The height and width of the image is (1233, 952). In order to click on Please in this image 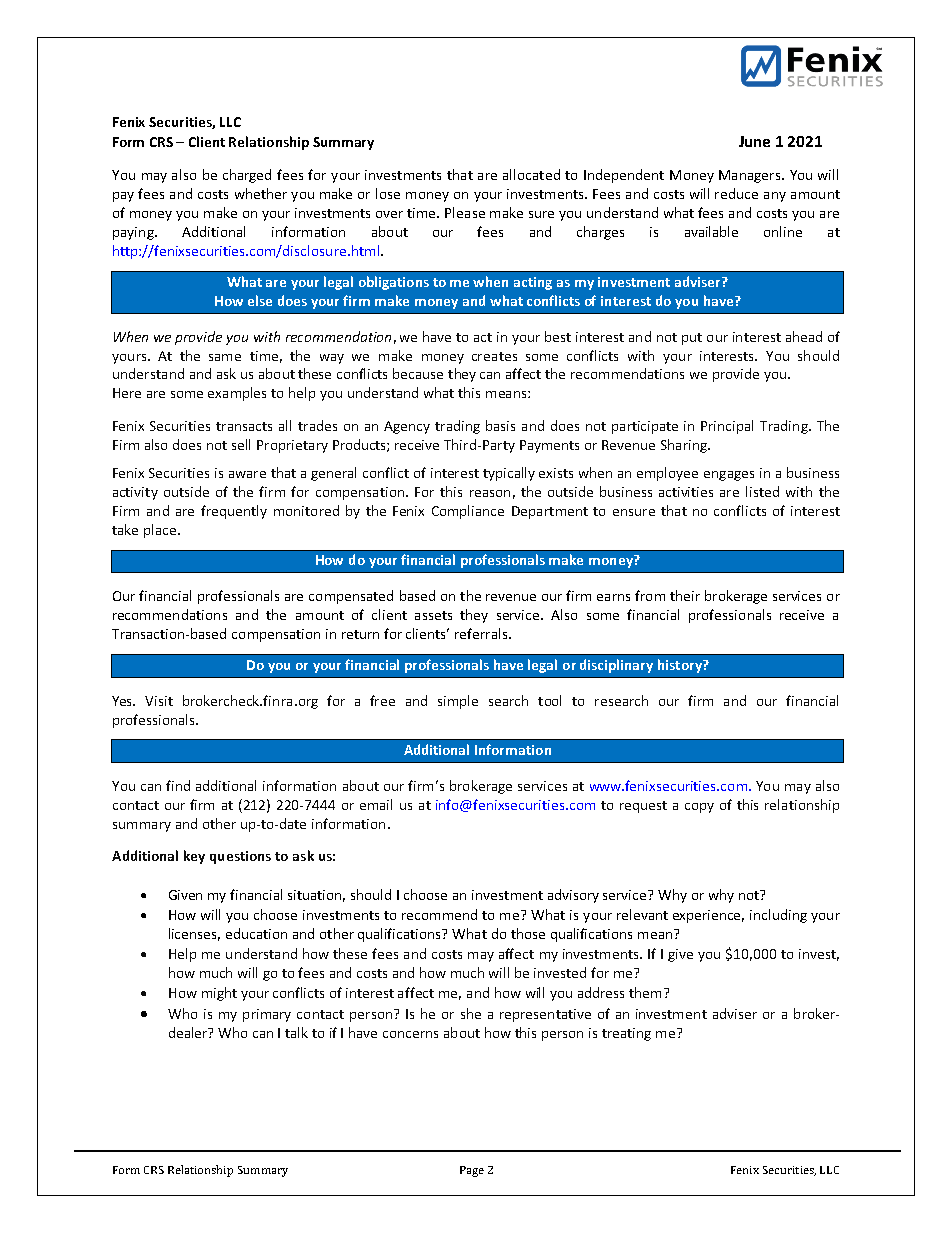, I will do `click(465, 212)`.
